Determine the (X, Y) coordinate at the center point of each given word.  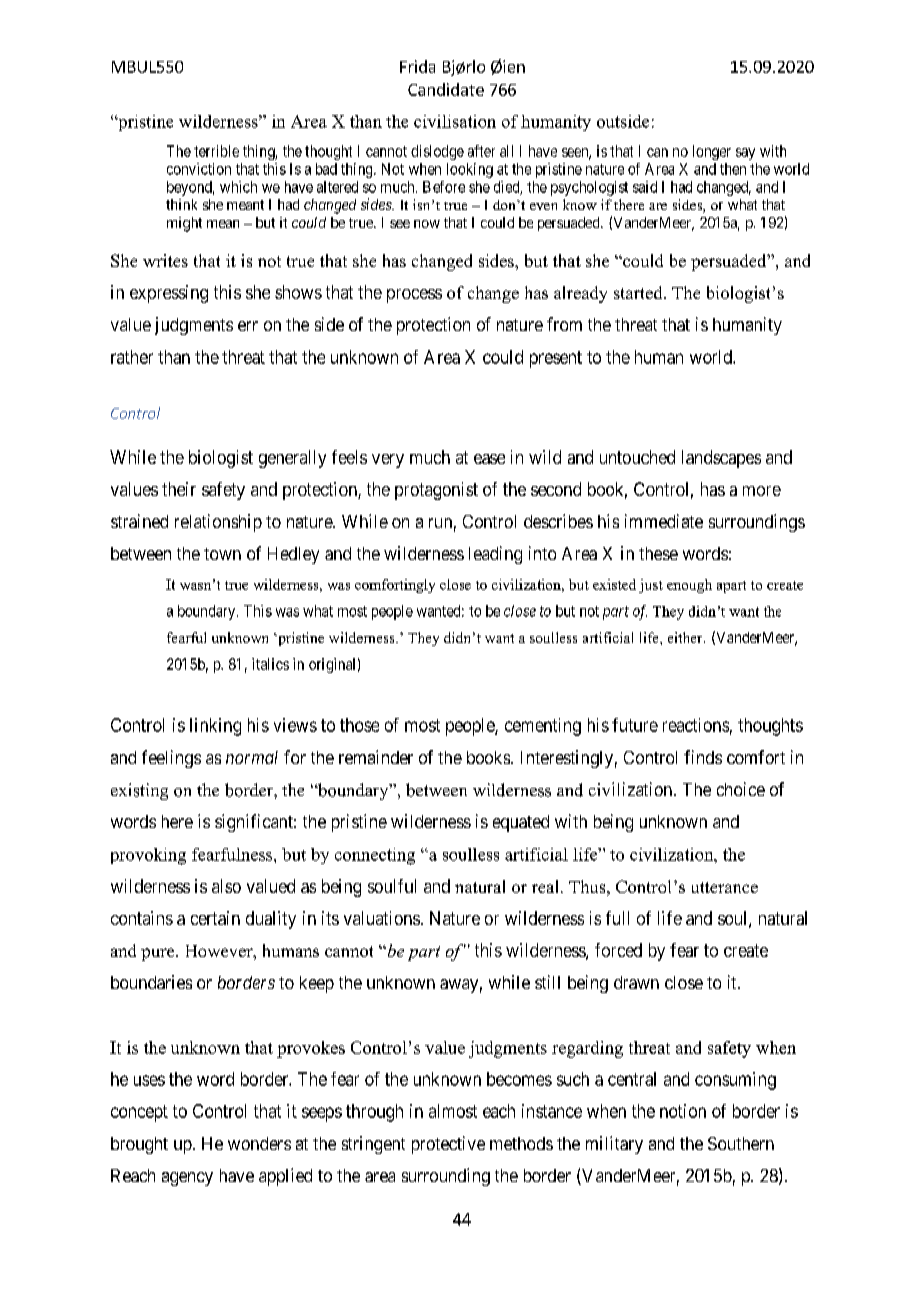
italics (270, 664)
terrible (216, 151)
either (686, 637)
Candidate (446, 89)
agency (187, 1179)
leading (495, 555)
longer (712, 152)
